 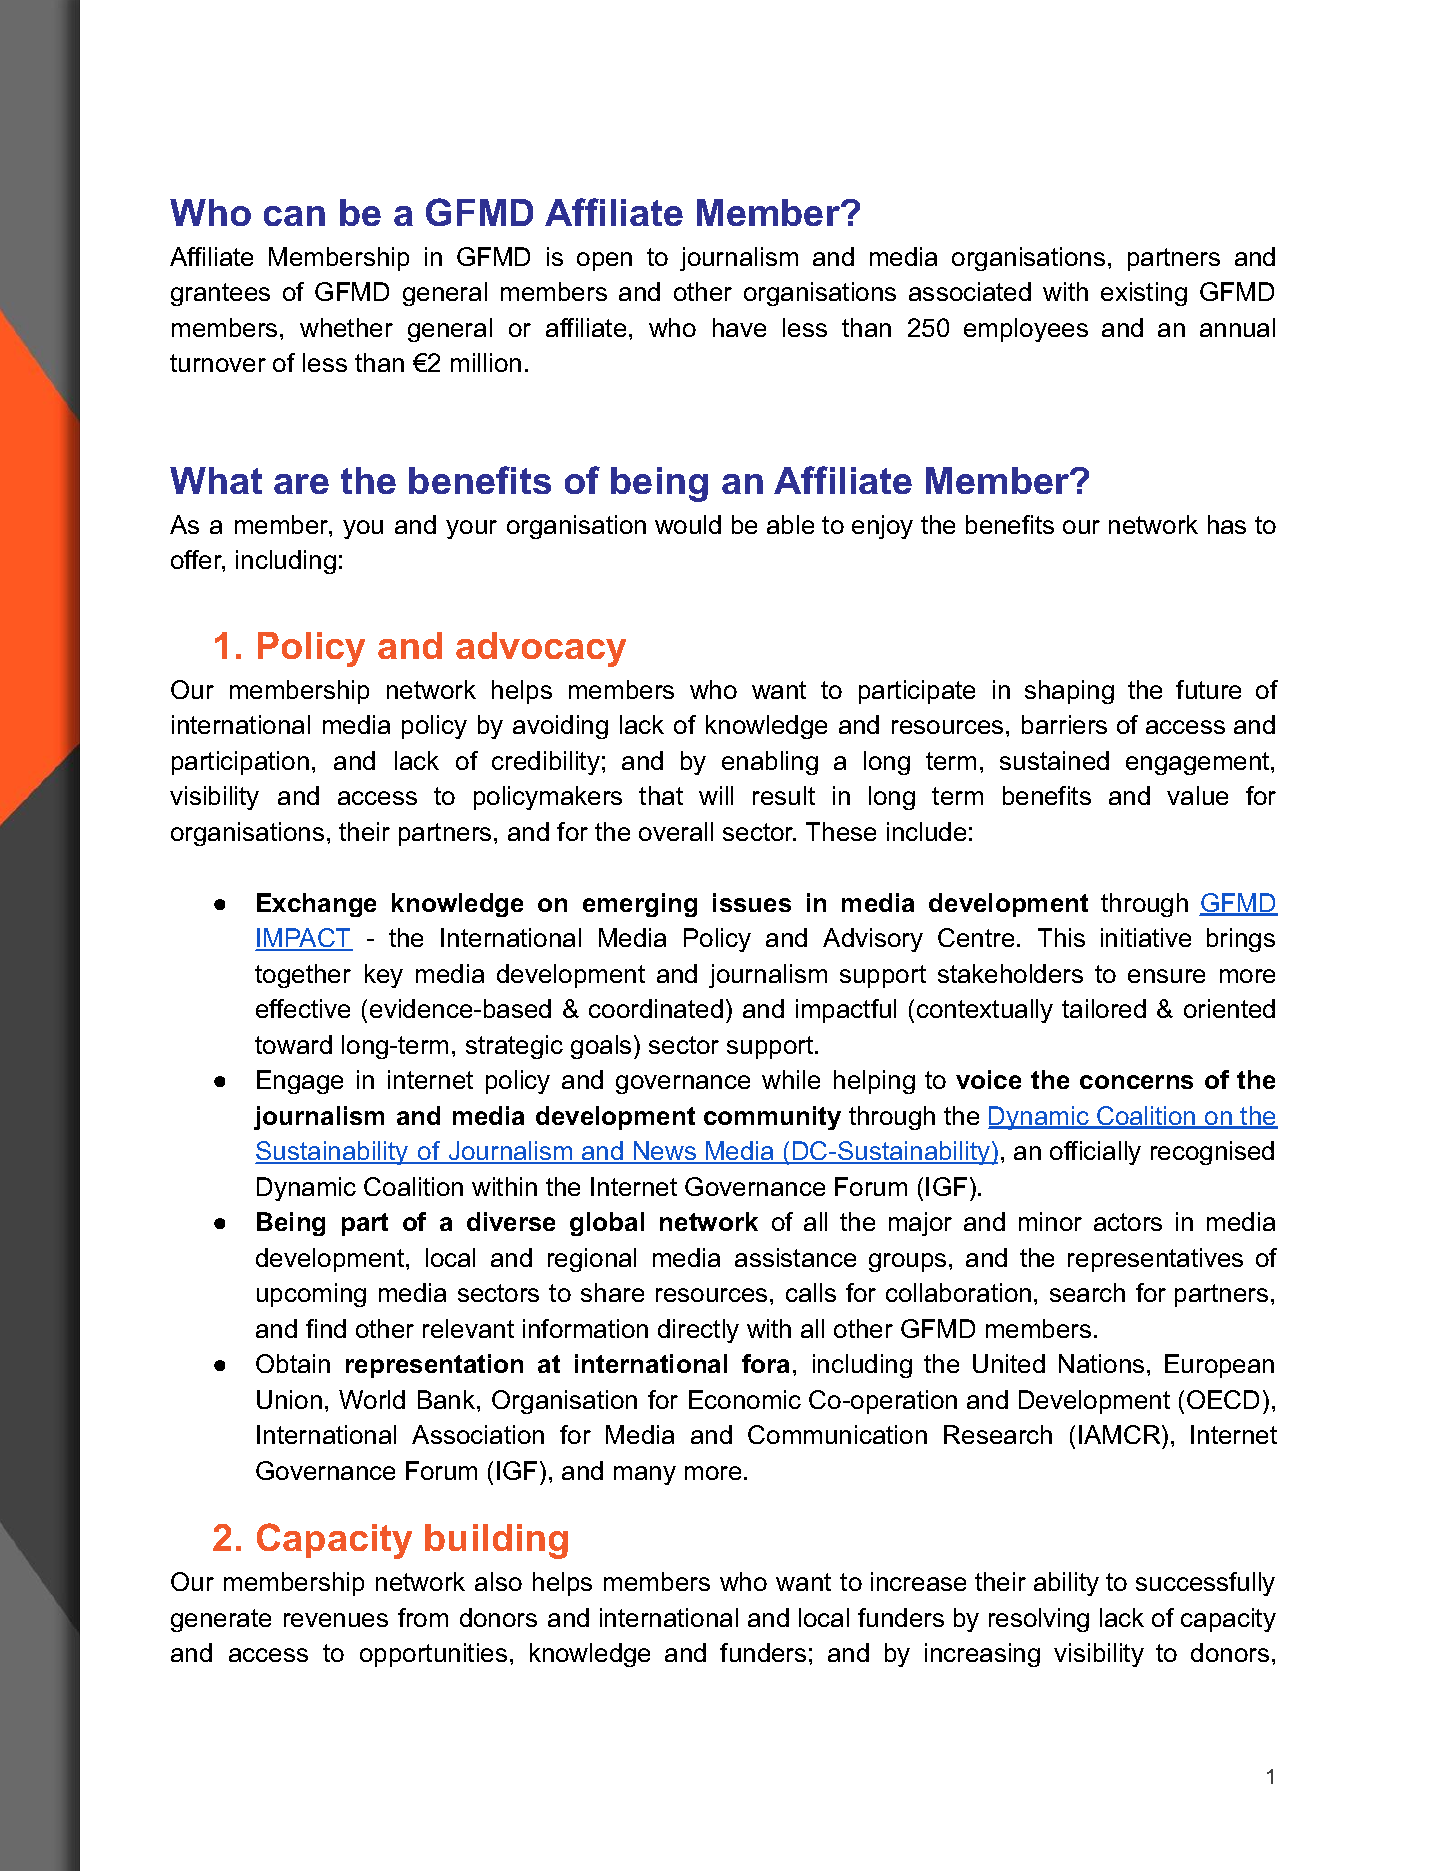 What do you see at coordinates (1197, 795) in the page?
I see `value` at bounding box center [1197, 795].
